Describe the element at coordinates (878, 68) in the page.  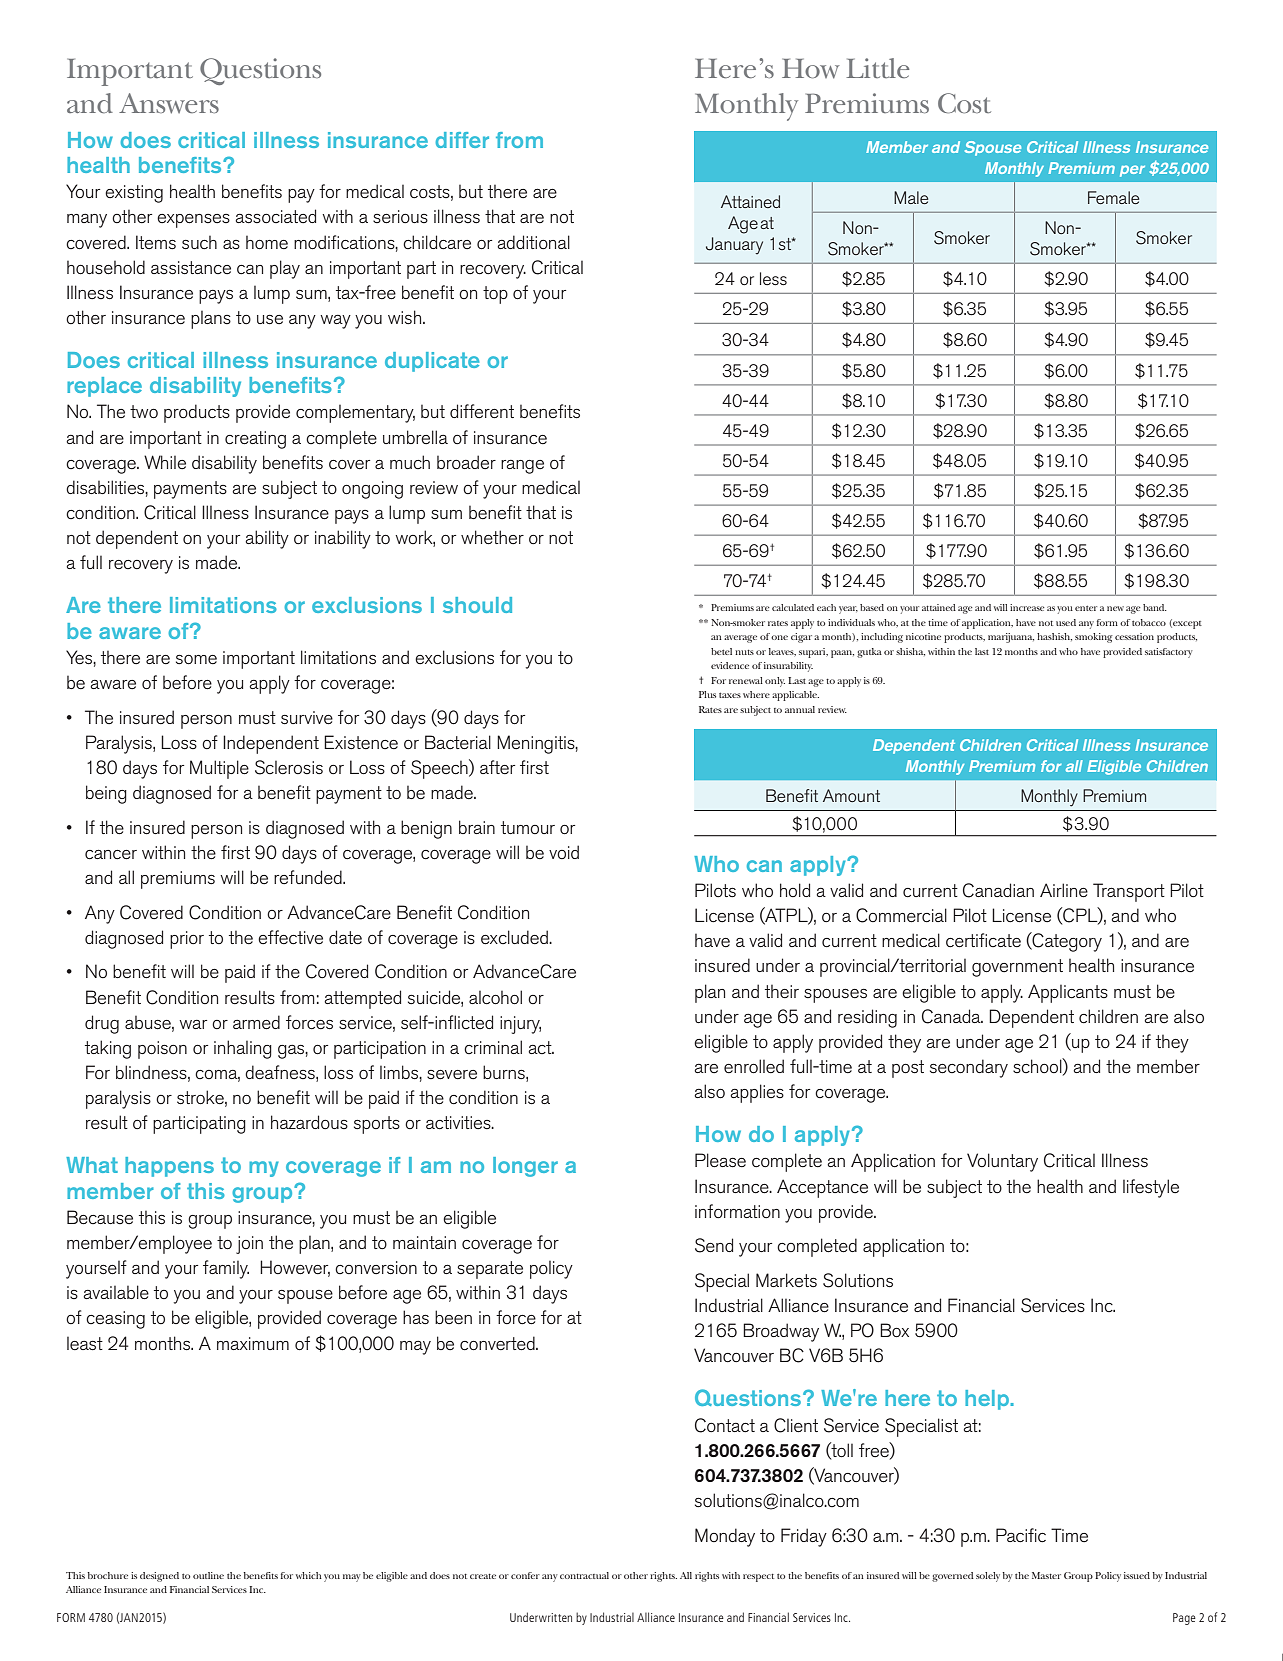
I see `Little` at that location.
